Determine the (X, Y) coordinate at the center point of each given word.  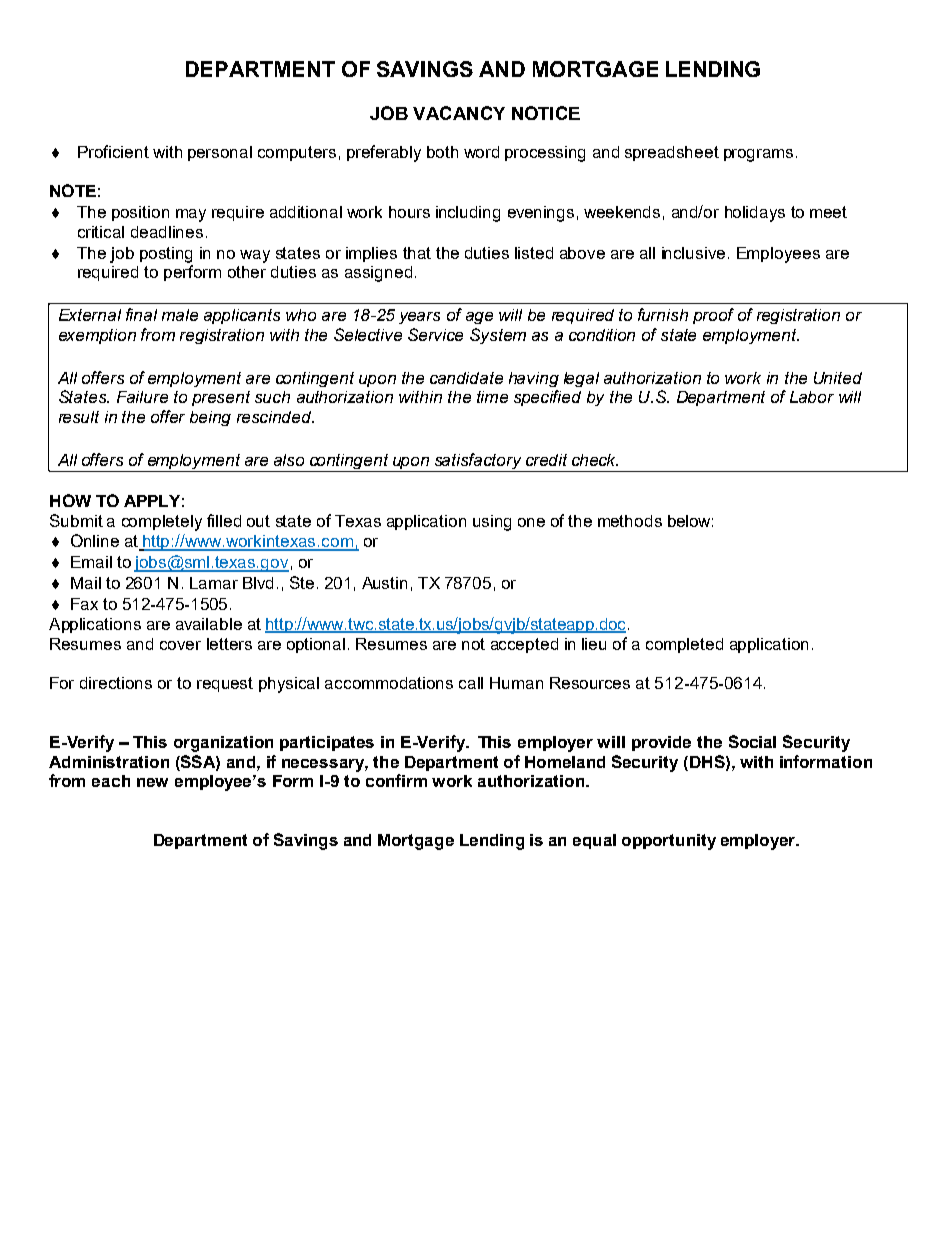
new (152, 782)
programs (758, 155)
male (180, 315)
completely (162, 523)
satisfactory (478, 462)
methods (630, 521)
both (442, 152)
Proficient (113, 151)
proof (713, 316)
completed (684, 645)
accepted (524, 645)
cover (180, 645)
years (419, 318)
